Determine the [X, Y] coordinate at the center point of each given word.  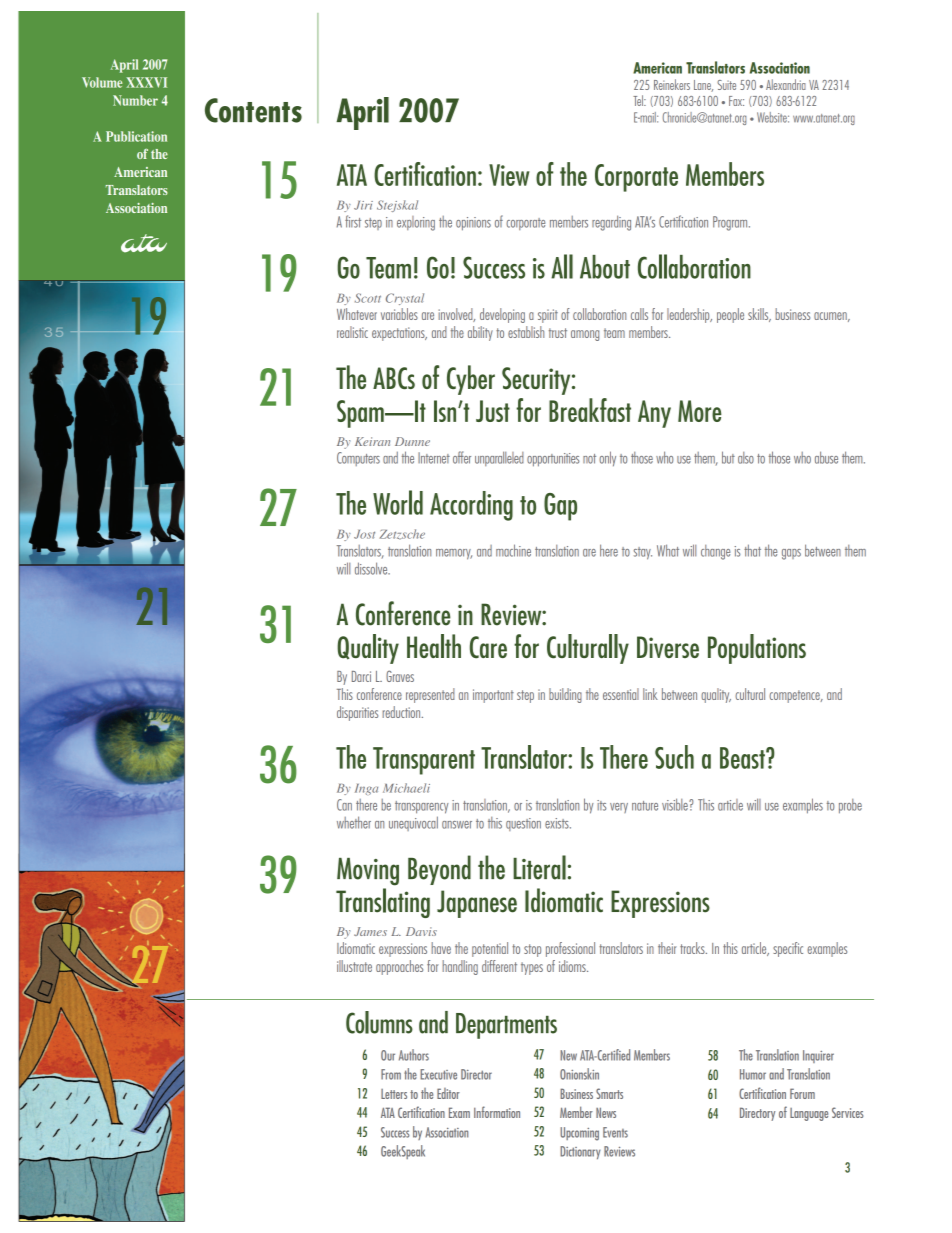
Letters [394, 1094]
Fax [736, 101]
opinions [473, 224]
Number [135, 100]
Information [497, 1112]
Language [809, 1114]
